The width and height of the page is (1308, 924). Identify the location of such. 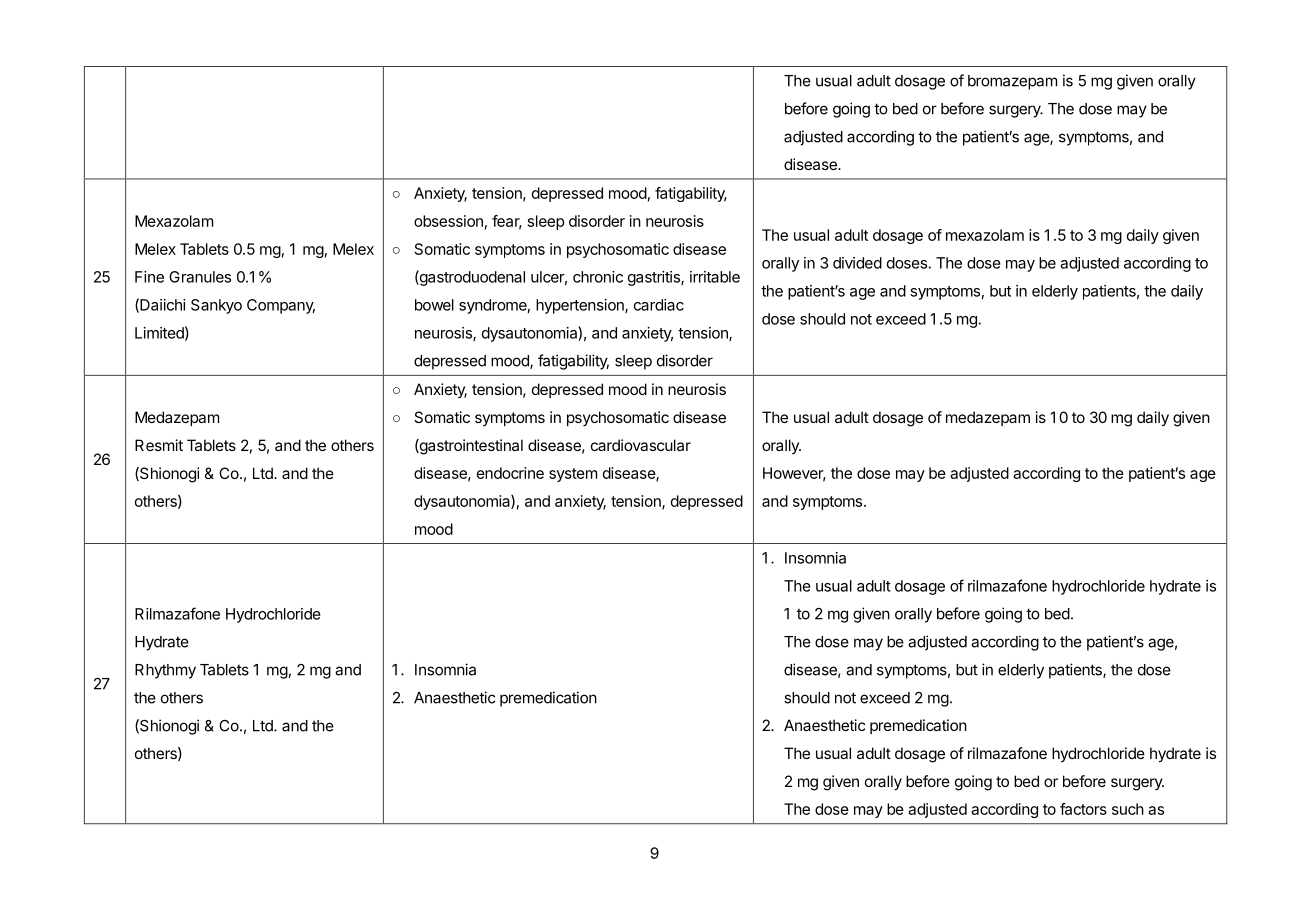
(1128, 809).
